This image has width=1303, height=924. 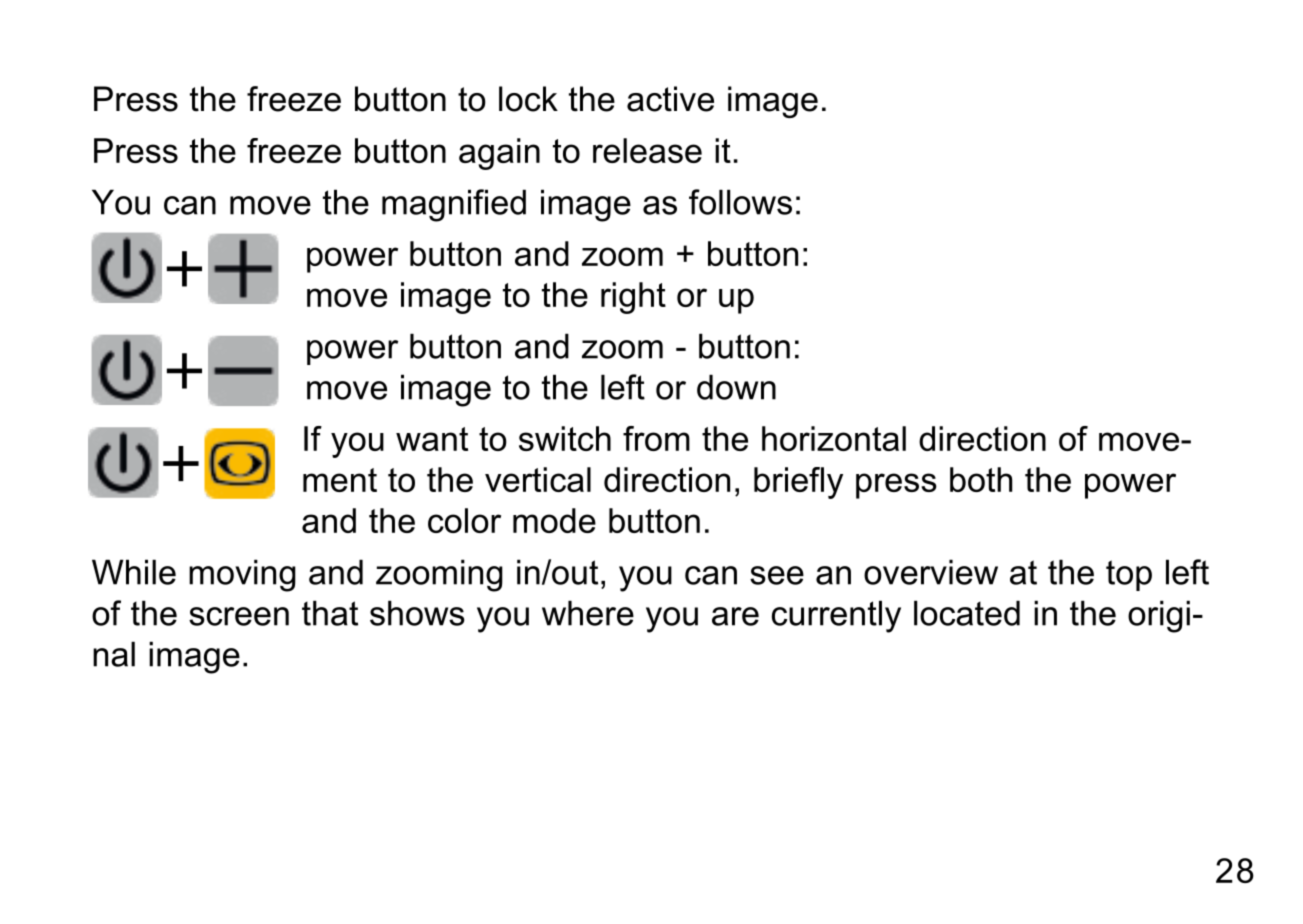 I want to click on down, so click(x=736, y=387).
